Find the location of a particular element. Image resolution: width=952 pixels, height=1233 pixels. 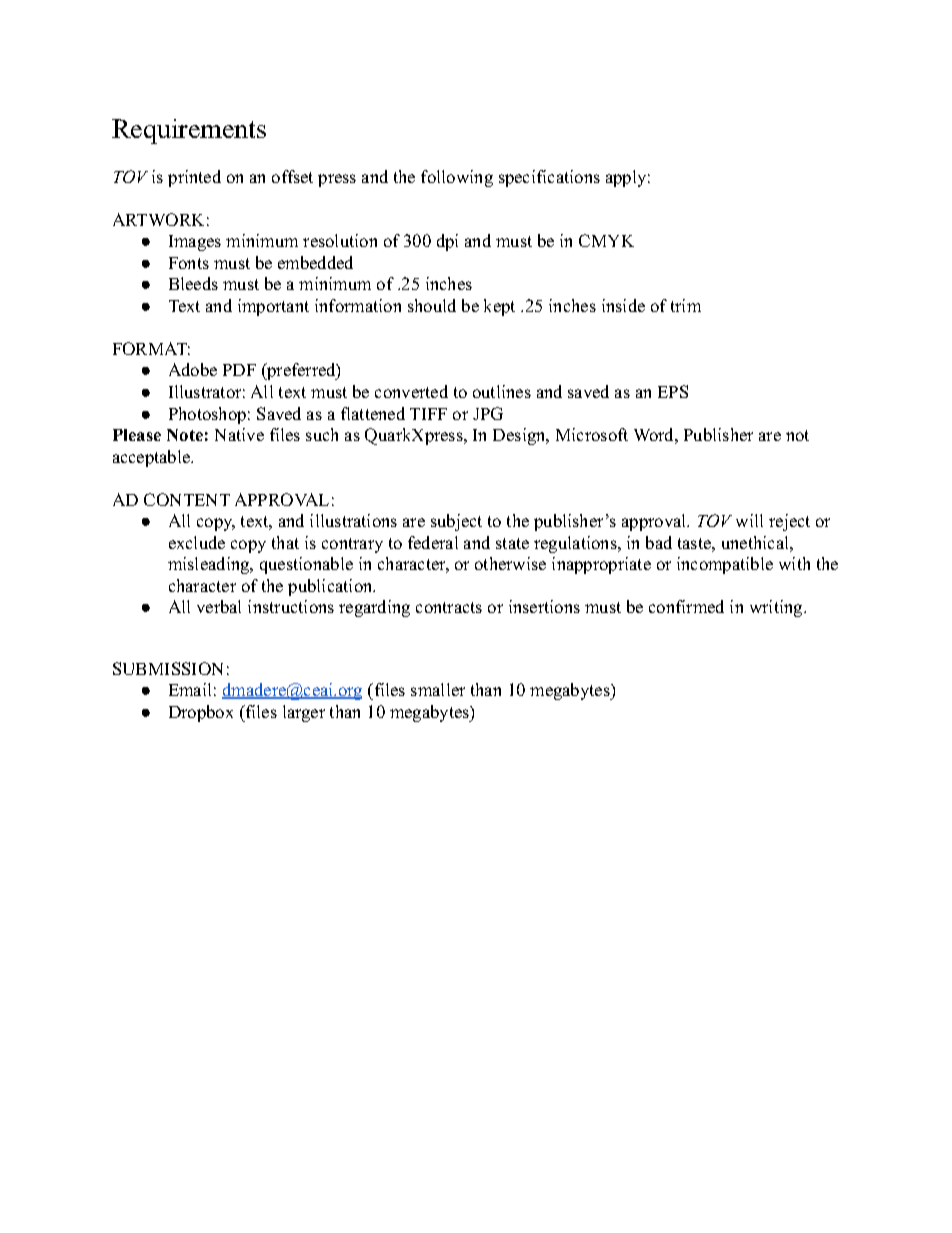

Native is located at coordinates (239, 434).
